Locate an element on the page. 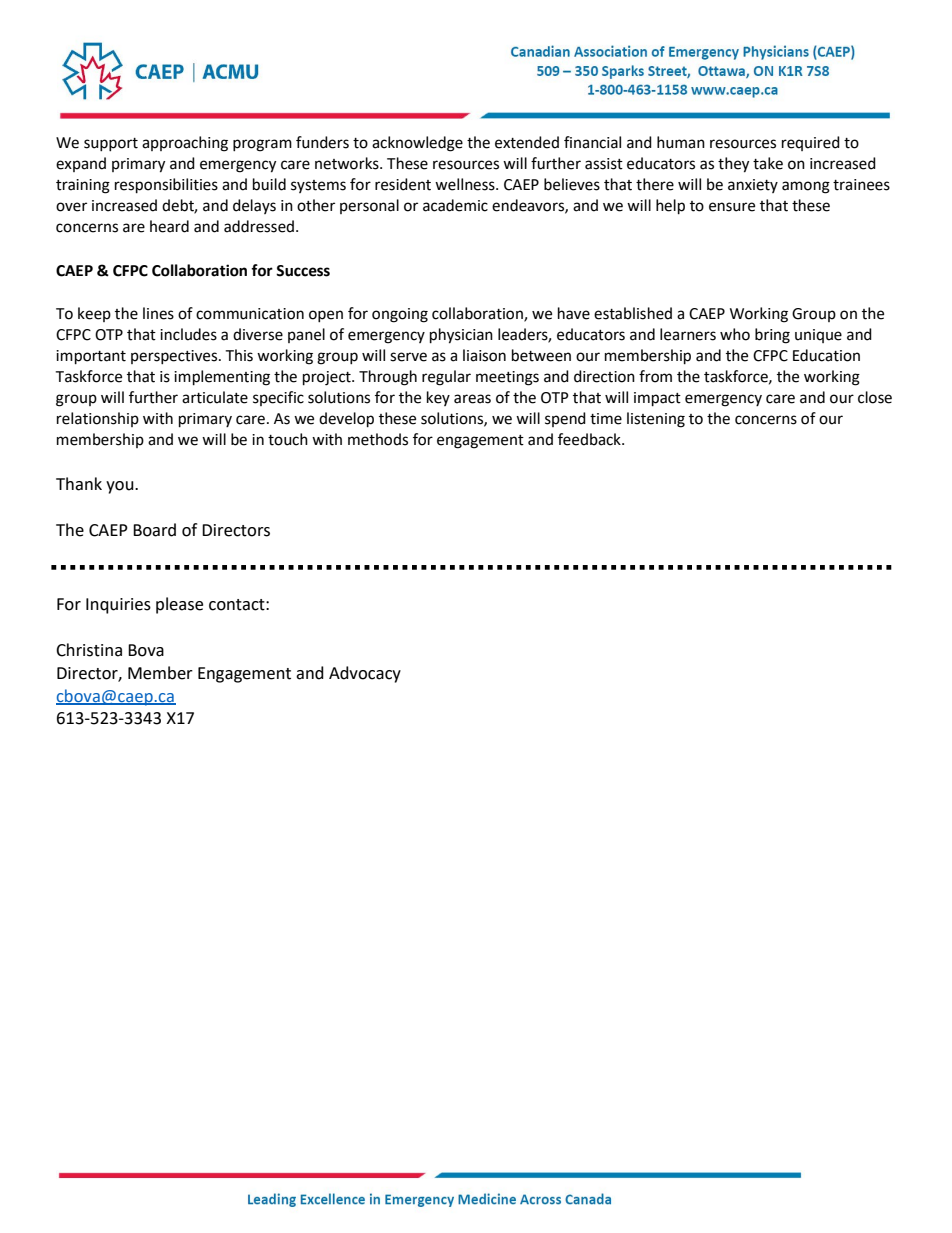  ensure is located at coordinates (732, 207).
